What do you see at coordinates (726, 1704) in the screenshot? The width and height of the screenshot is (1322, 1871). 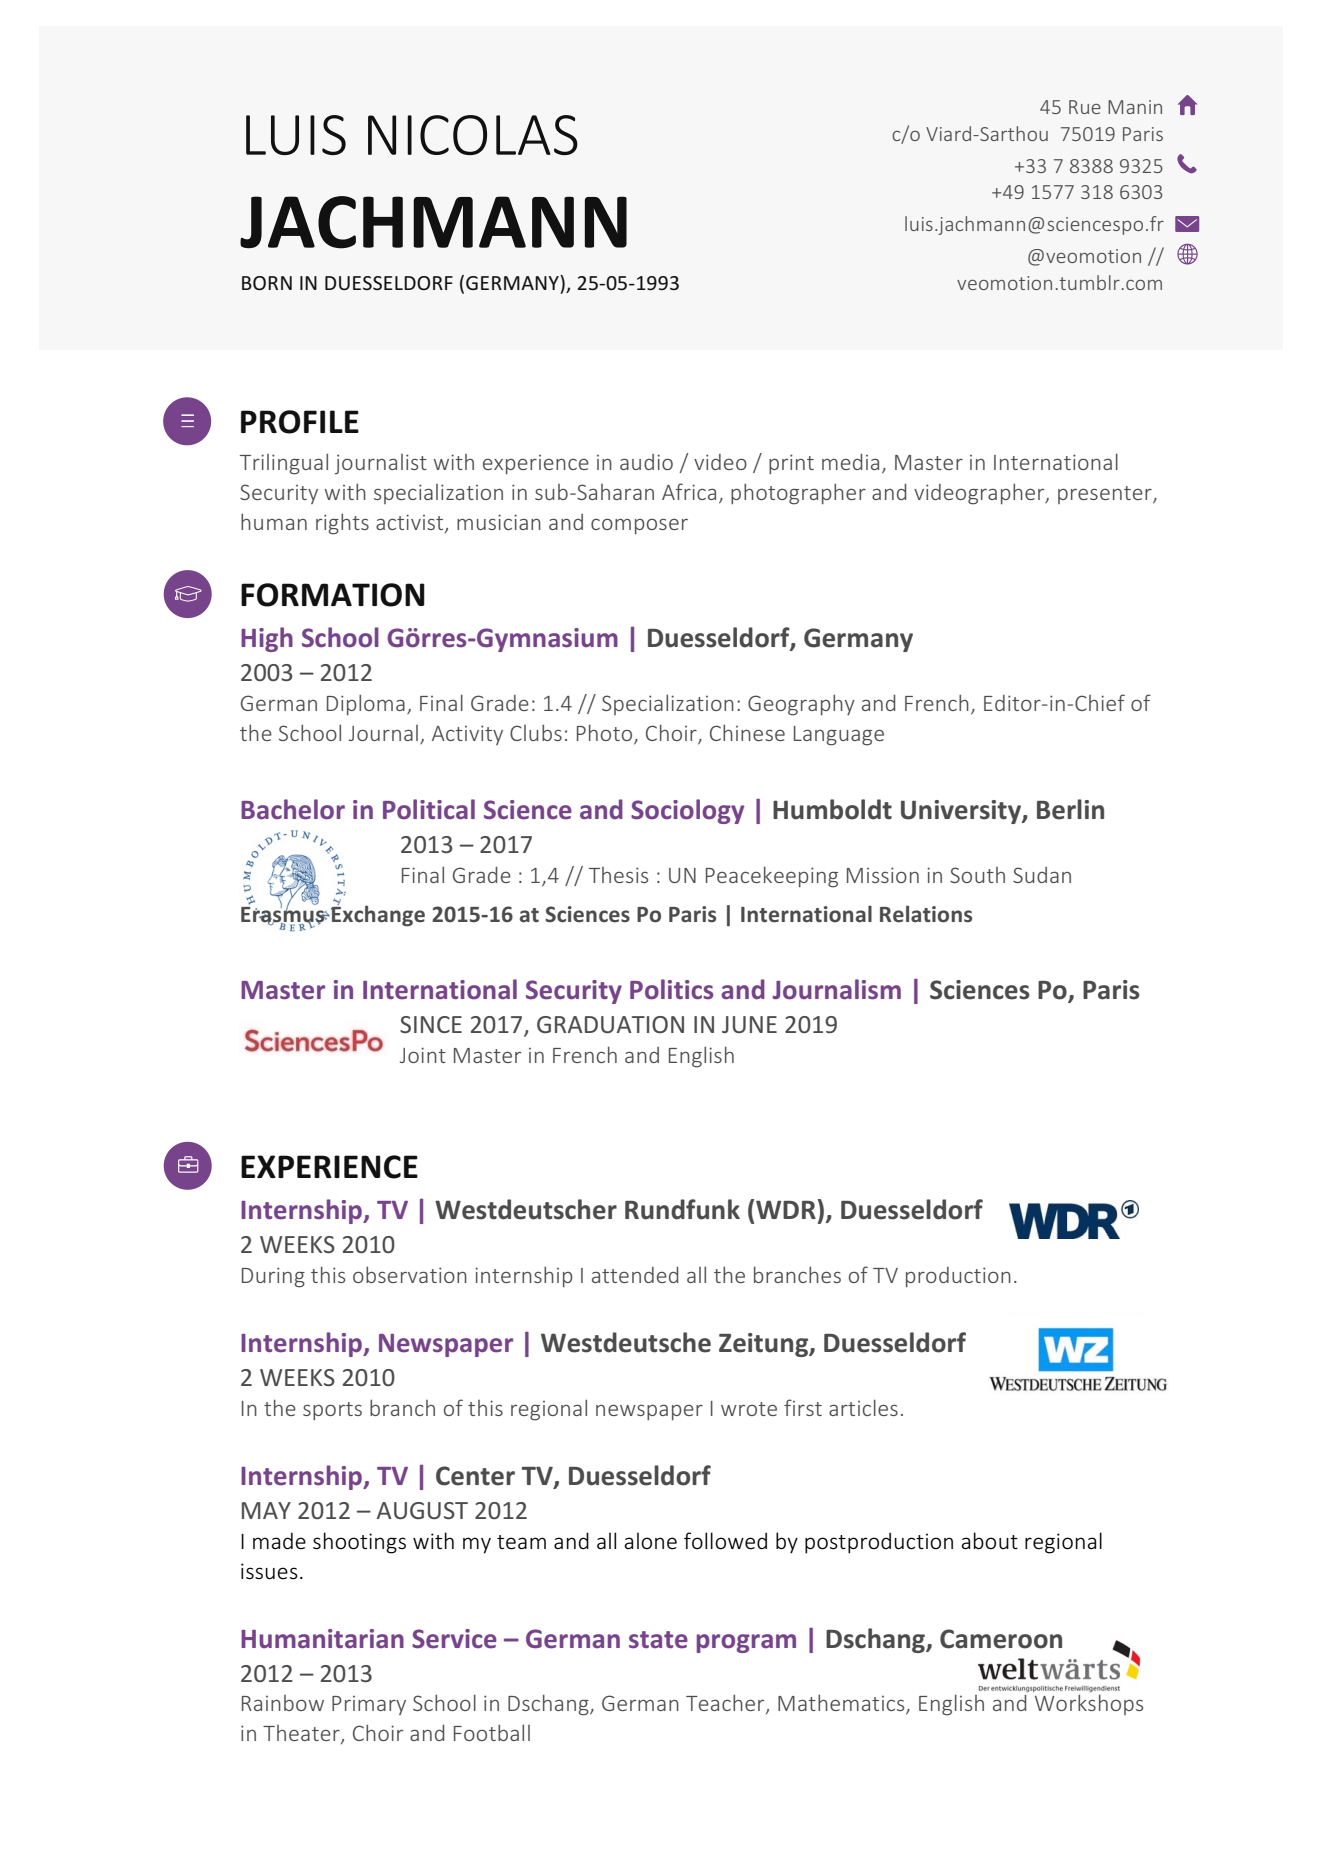 I see `Teacher` at bounding box center [726, 1704].
